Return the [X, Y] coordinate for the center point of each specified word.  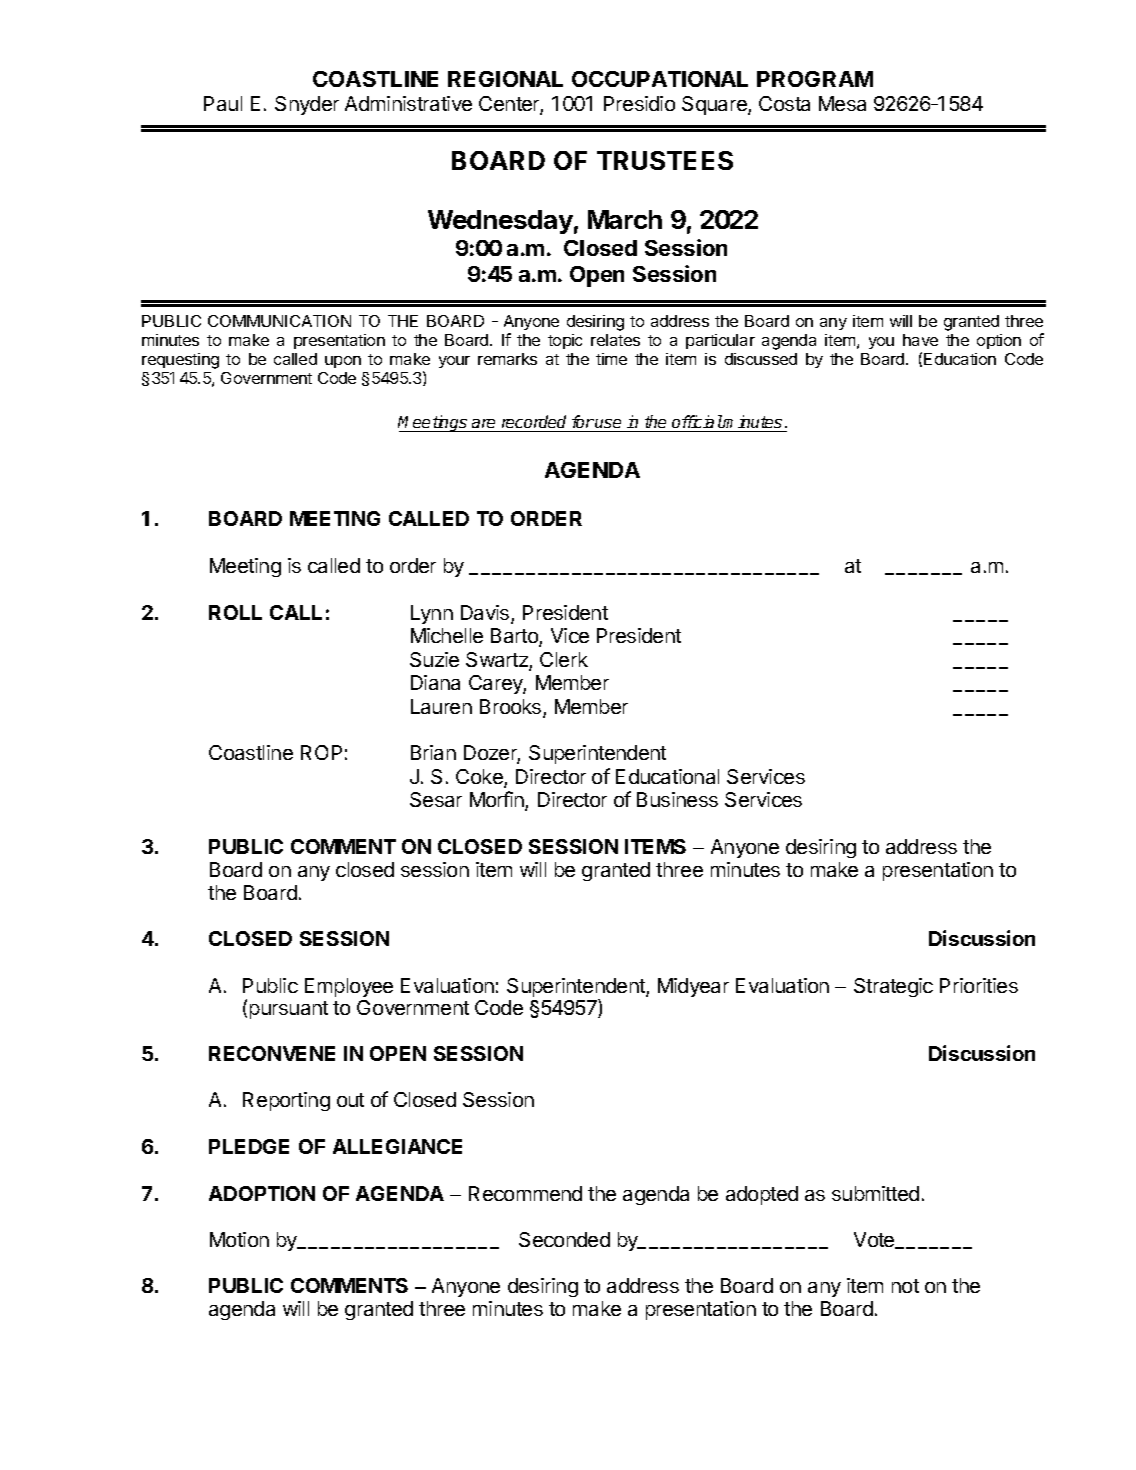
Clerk [564, 659]
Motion [239, 1239]
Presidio [639, 103]
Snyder [307, 105]
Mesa [842, 103]
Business [677, 799]
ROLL [235, 612]
